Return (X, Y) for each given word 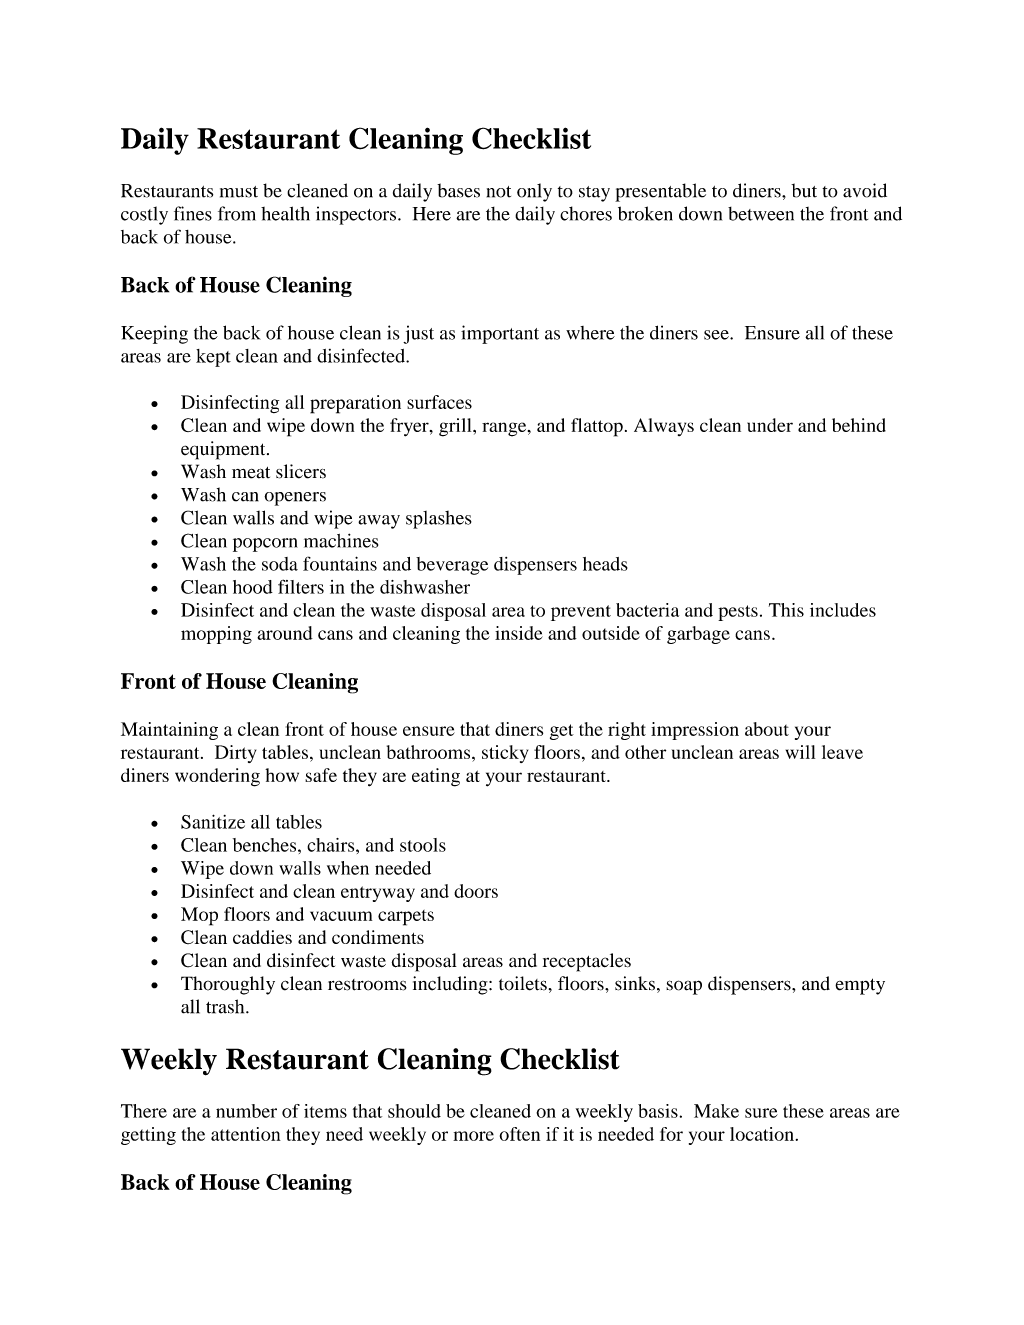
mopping (216, 635)
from (237, 213)
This (786, 610)
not (499, 192)
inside (519, 633)
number (246, 1111)
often (520, 1134)
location (762, 1134)
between (761, 214)
